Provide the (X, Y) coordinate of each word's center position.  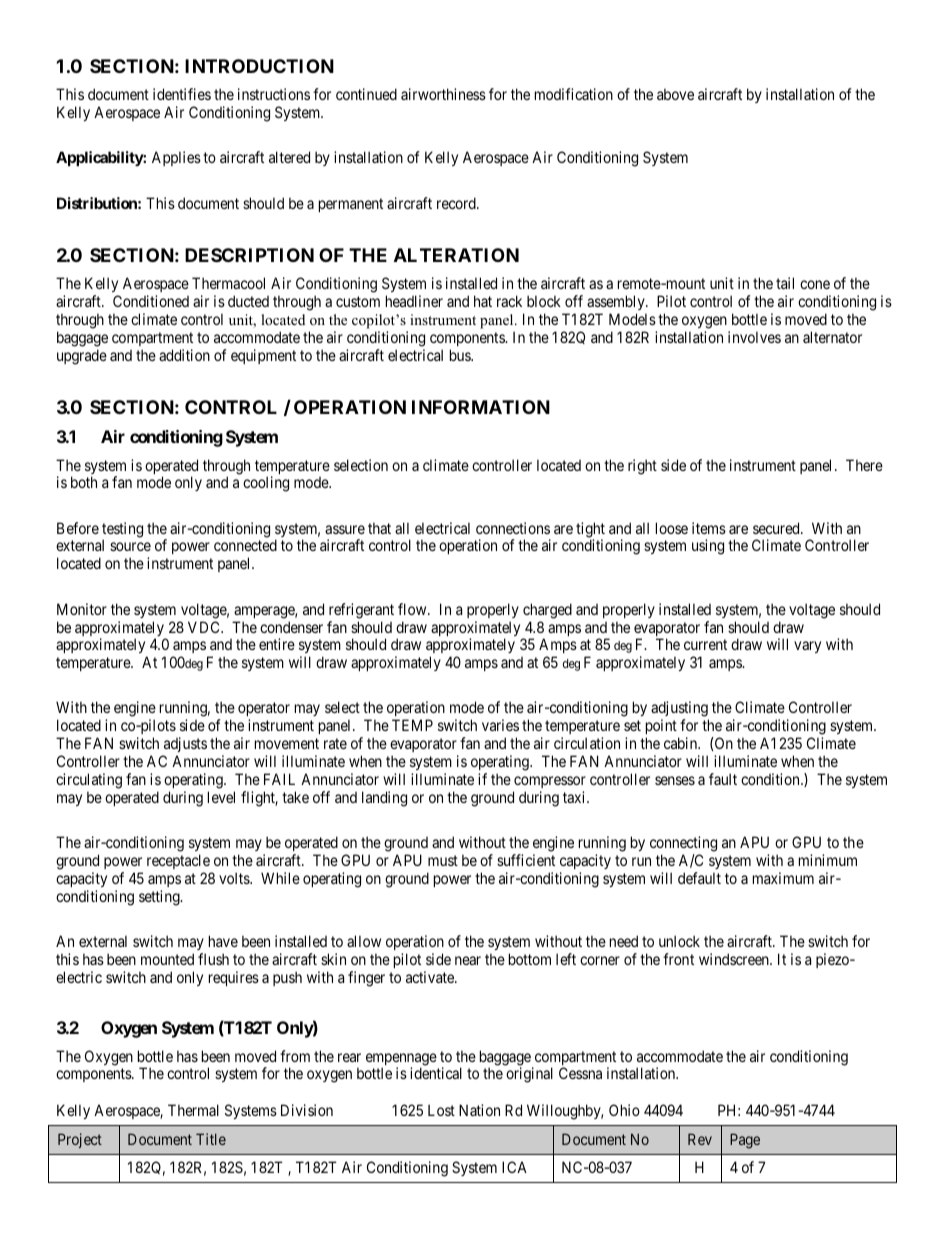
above (675, 94)
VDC (205, 627)
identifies (182, 94)
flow (413, 609)
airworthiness (443, 94)
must (443, 860)
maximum (783, 878)
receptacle (178, 861)
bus (461, 355)
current (705, 645)
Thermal (193, 1110)
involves (754, 337)
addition (184, 355)
